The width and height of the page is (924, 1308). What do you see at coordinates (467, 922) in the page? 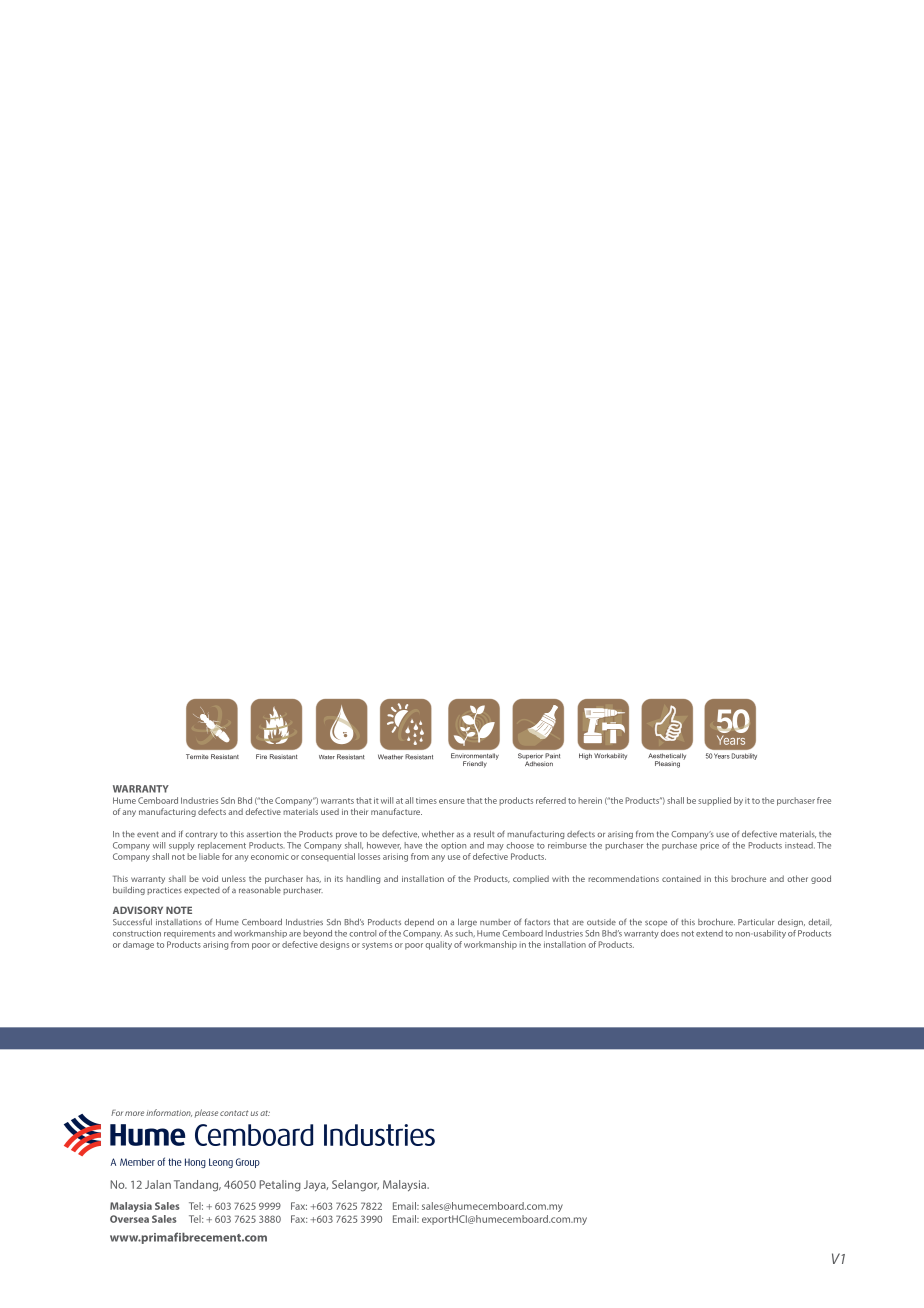
I see `large` at bounding box center [467, 922].
